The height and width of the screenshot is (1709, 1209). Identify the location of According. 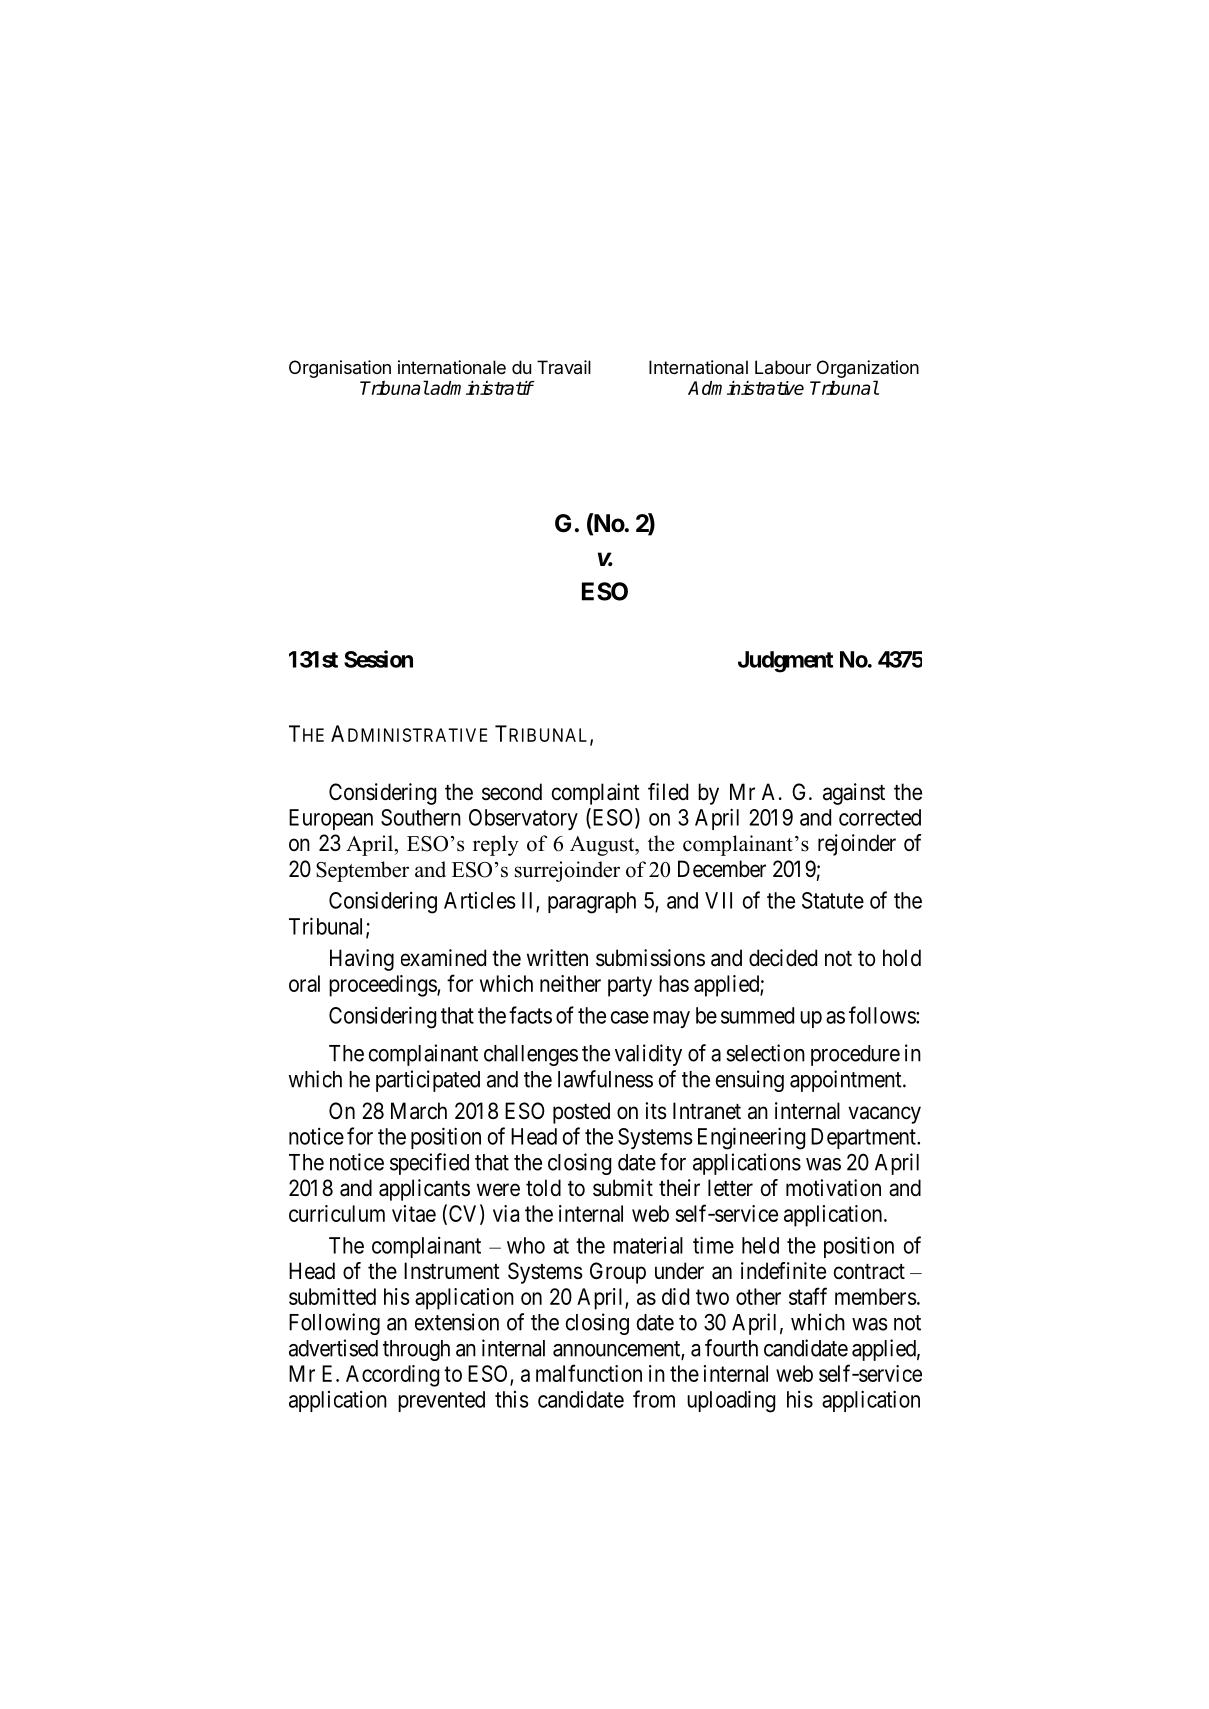
(392, 1376).
